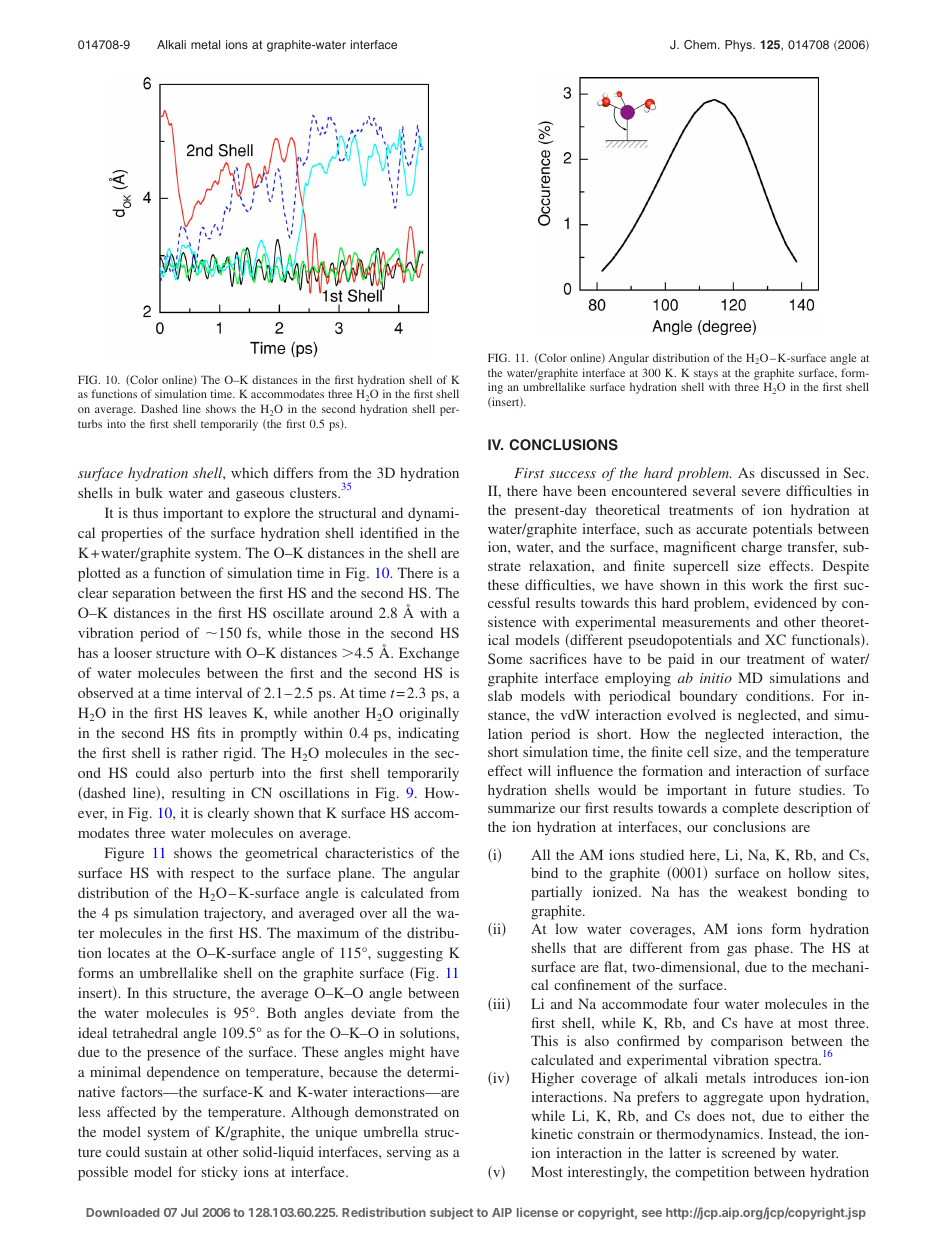  Describe the element at coordinates (198, 794) in the screenshot. I see `resulting` at that location.
